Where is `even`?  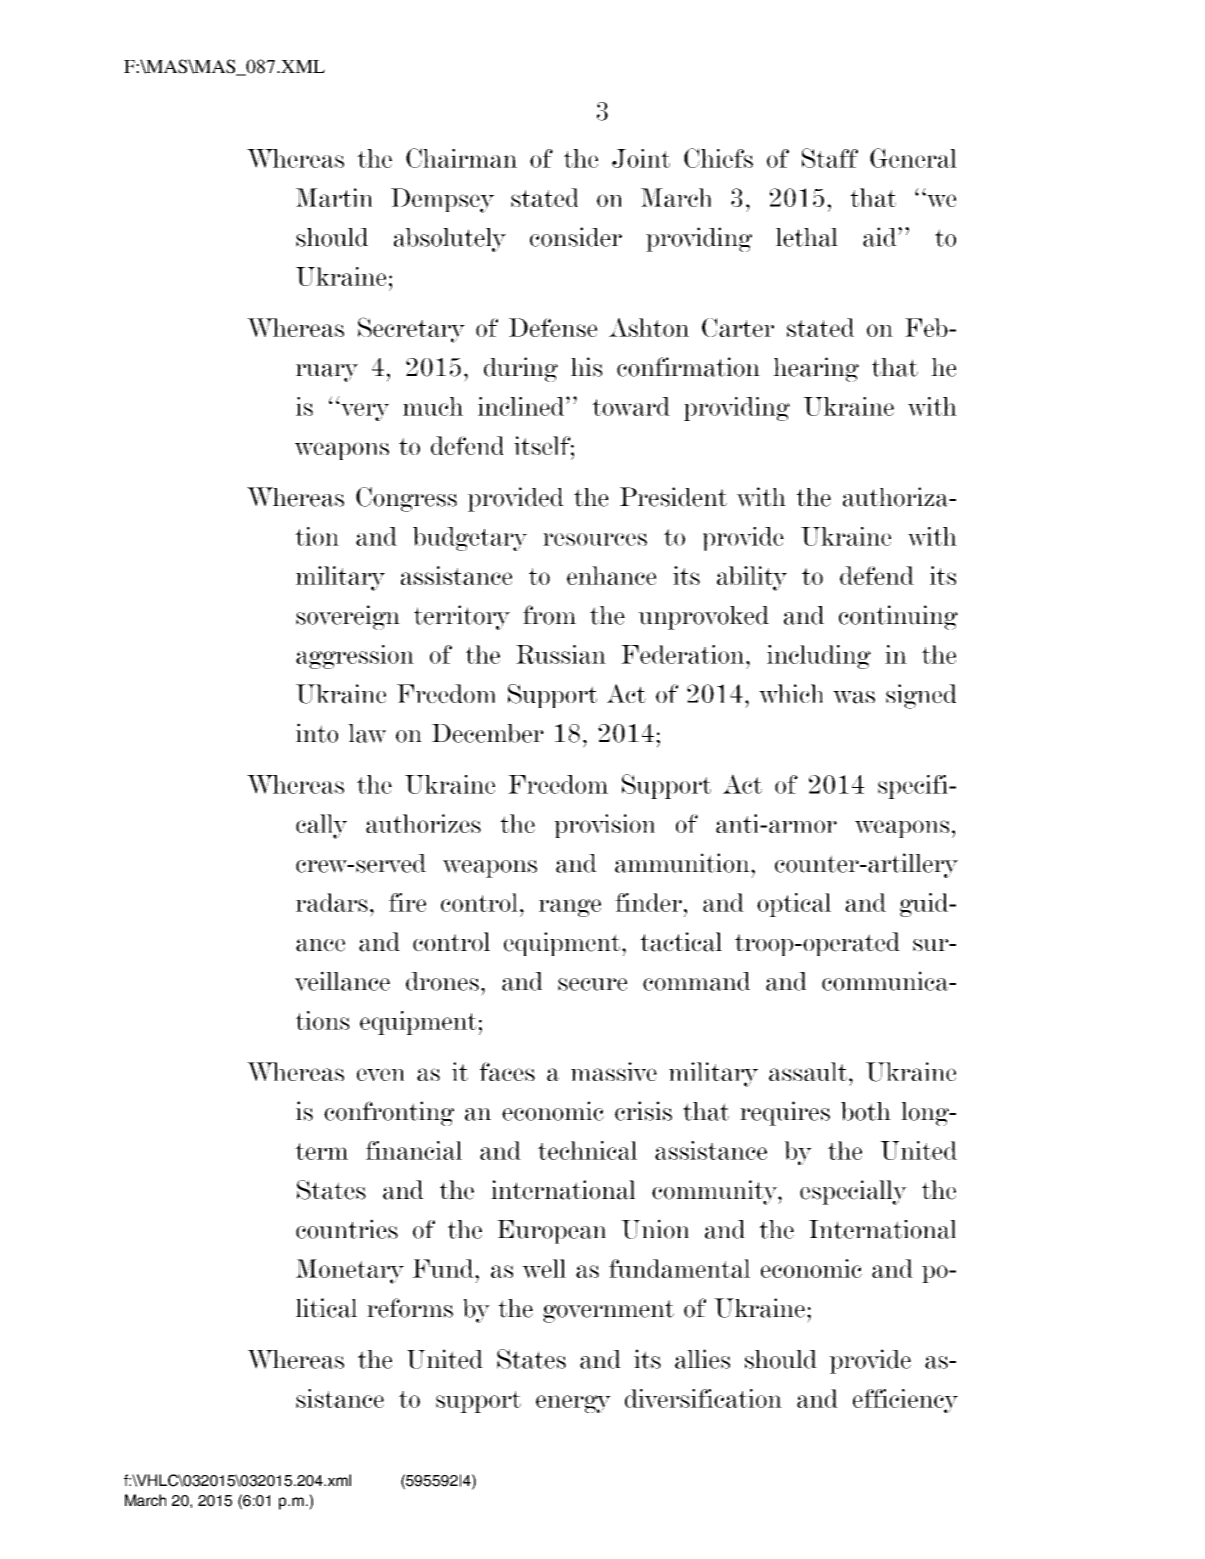
even is located at coordinates (380, 1074).
